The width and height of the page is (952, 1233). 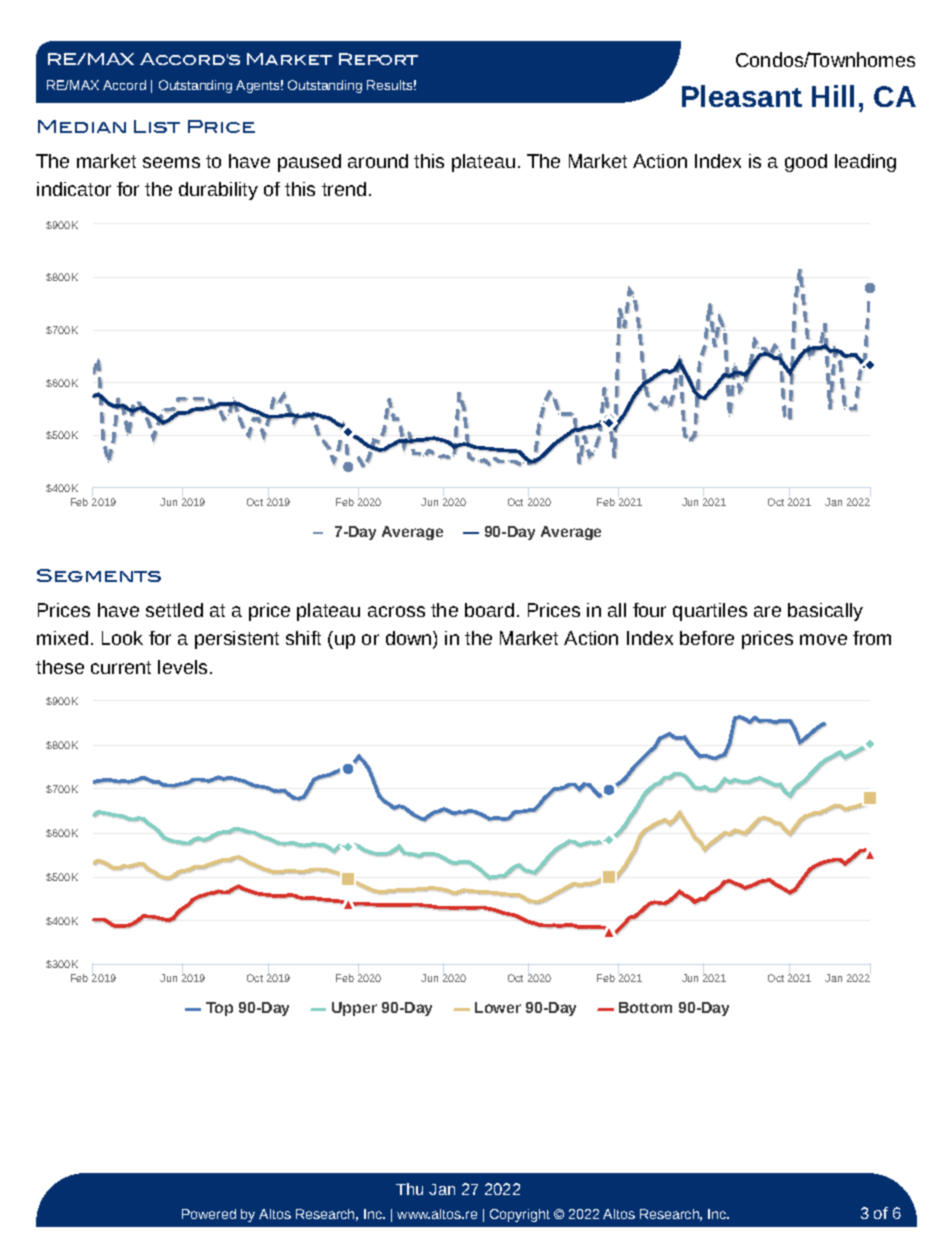 I want to click on Look, so click(x=122, y=638).
